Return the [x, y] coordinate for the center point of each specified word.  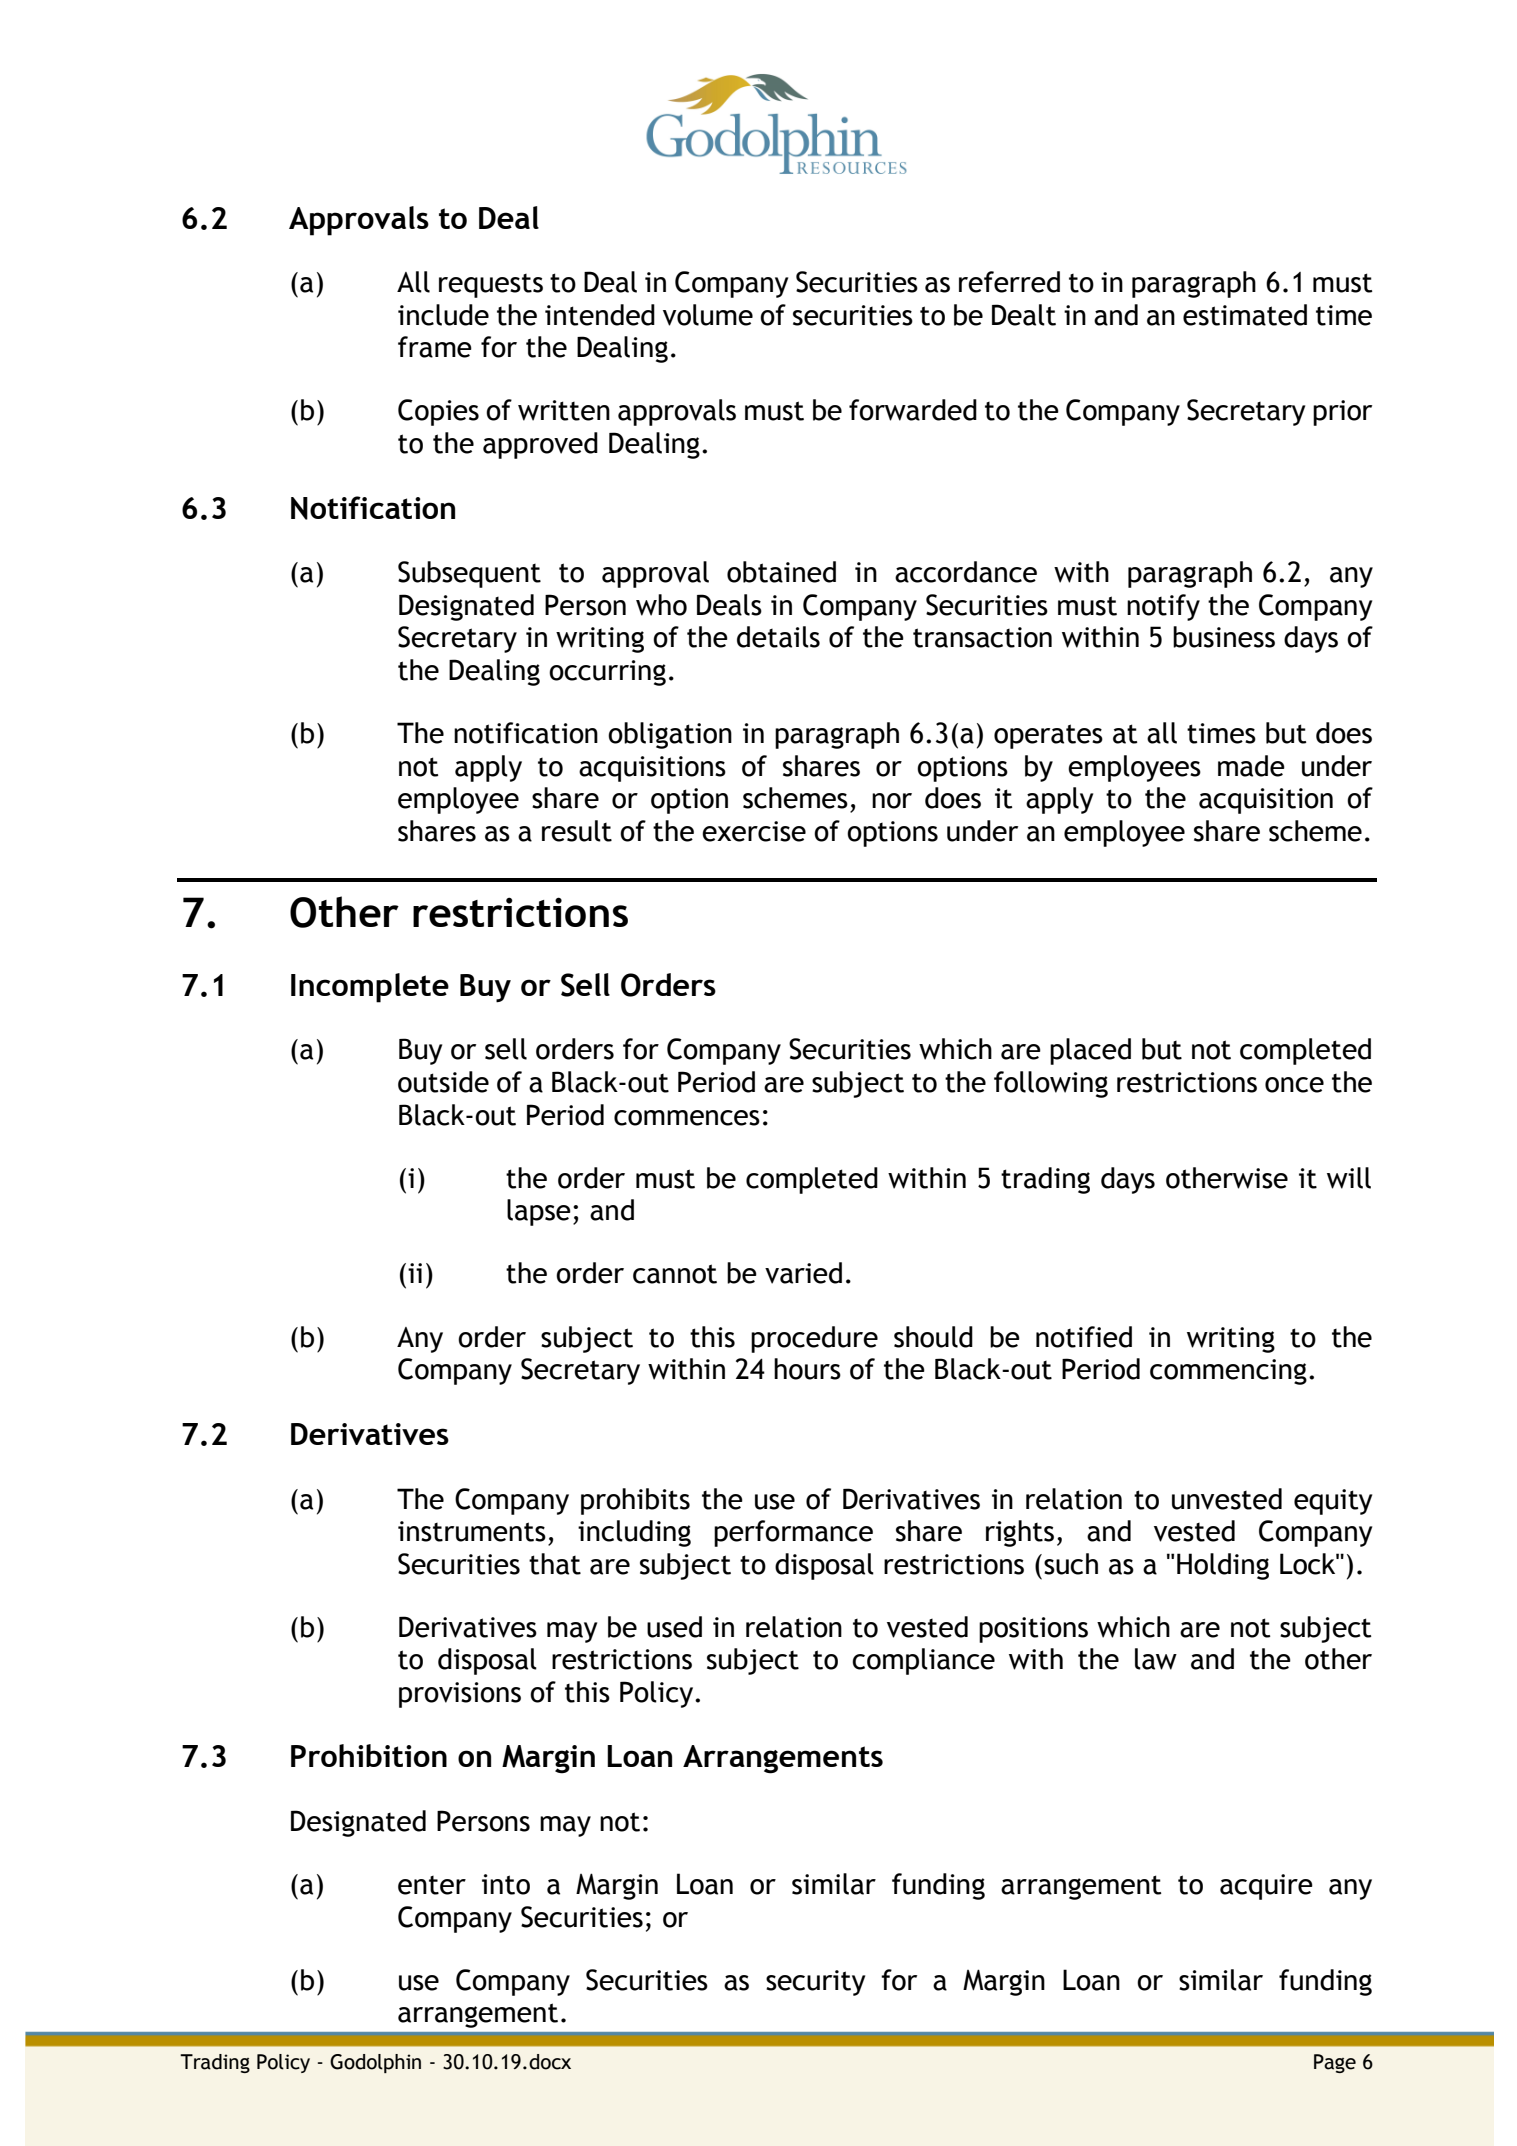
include [443, 315]
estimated [1245, 315]
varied [803, 1273]
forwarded [913, 410]
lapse [539, 1212]
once [1294, 1085]
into [506, 1884]
